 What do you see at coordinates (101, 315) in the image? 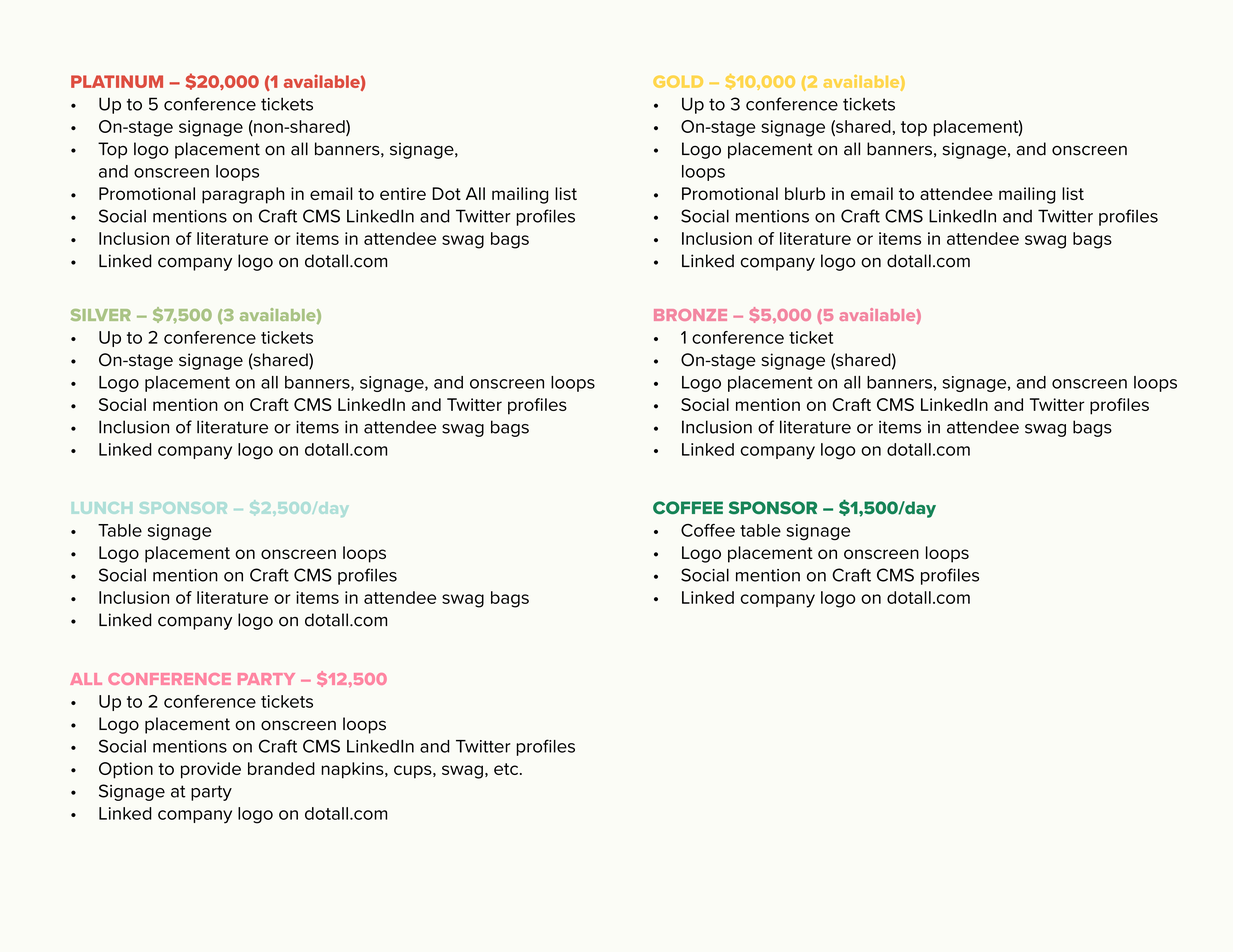
I see `SILVER` at bounding box center [101, 315].
